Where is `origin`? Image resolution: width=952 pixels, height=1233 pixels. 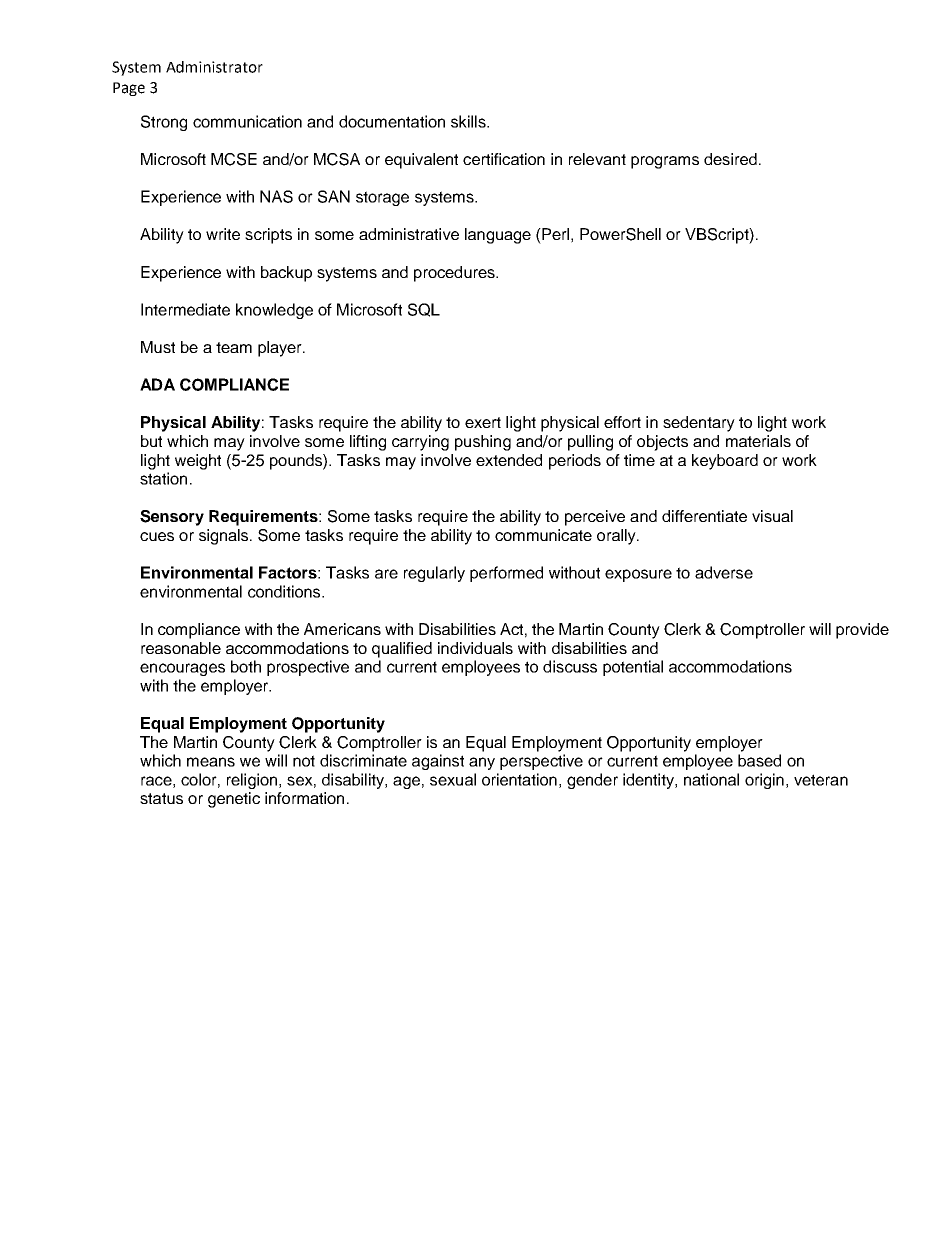
origin is located at coordinates (764, 781).
